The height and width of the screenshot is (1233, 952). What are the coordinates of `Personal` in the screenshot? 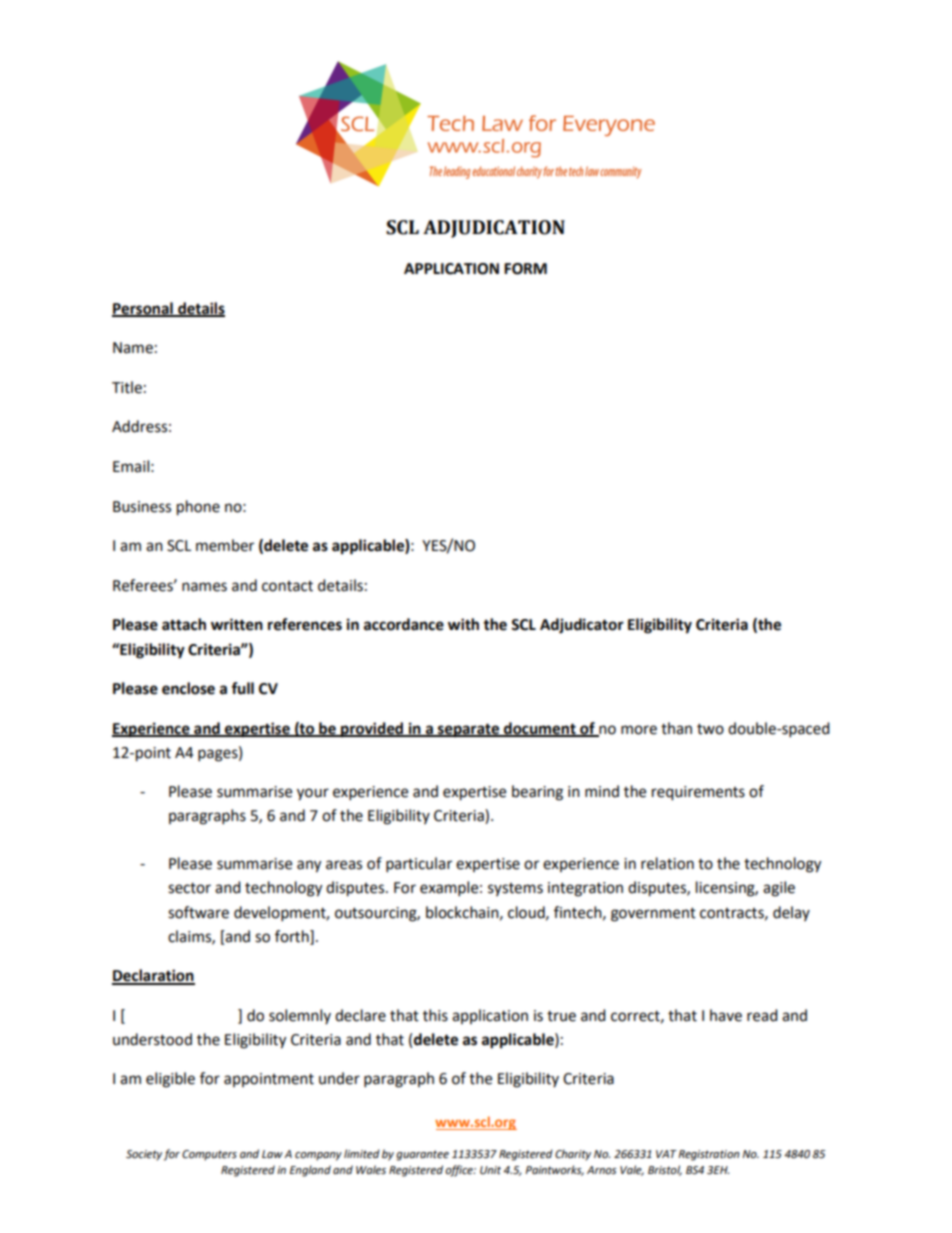 It's located at (143, 309).
